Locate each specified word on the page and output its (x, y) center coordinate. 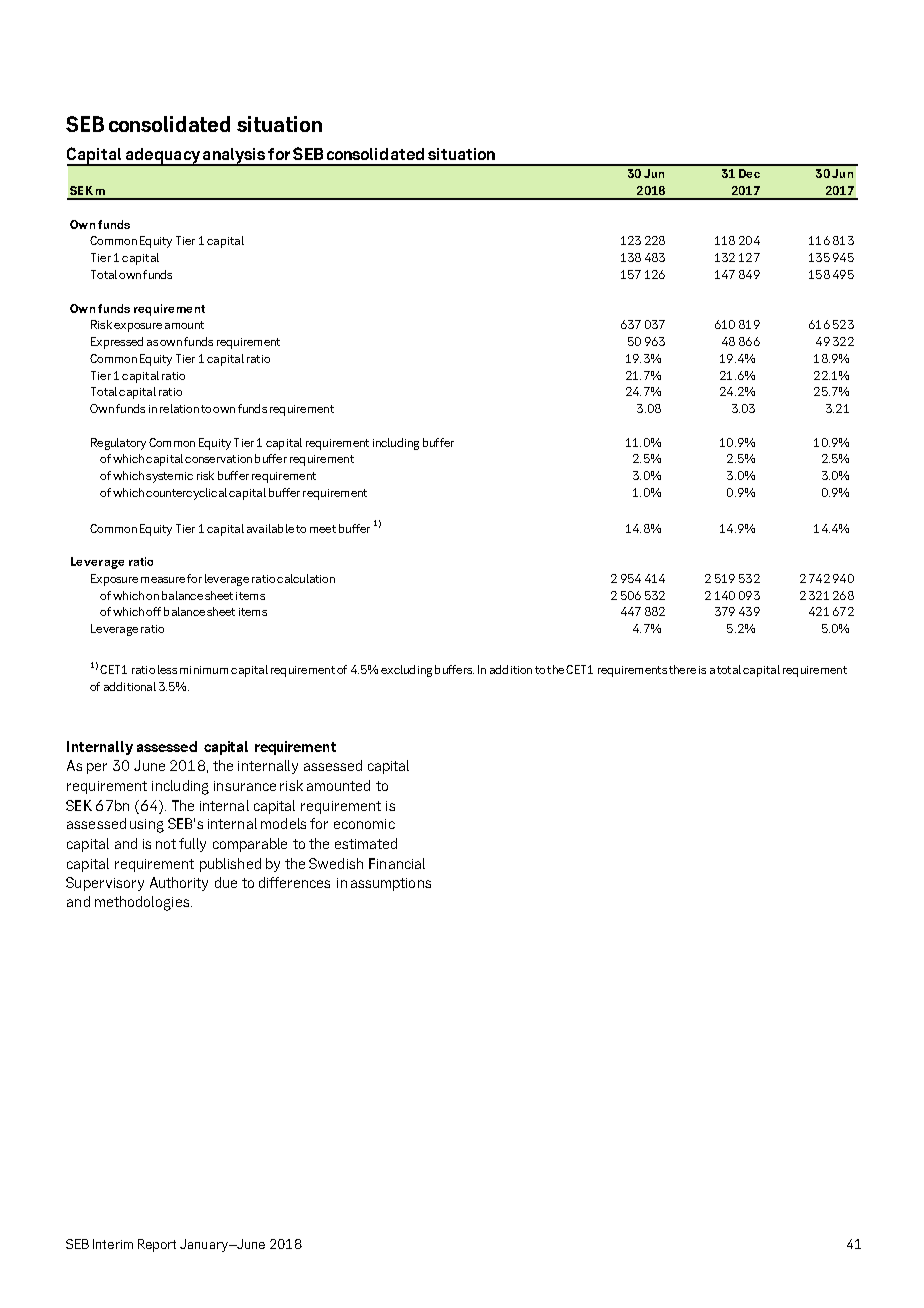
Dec (749, 173)
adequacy (162, 157)
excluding (406, 671)
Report (157, 1245)
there (682, 669)
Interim (113, 1244)
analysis (234, 157)
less (167, 669)
